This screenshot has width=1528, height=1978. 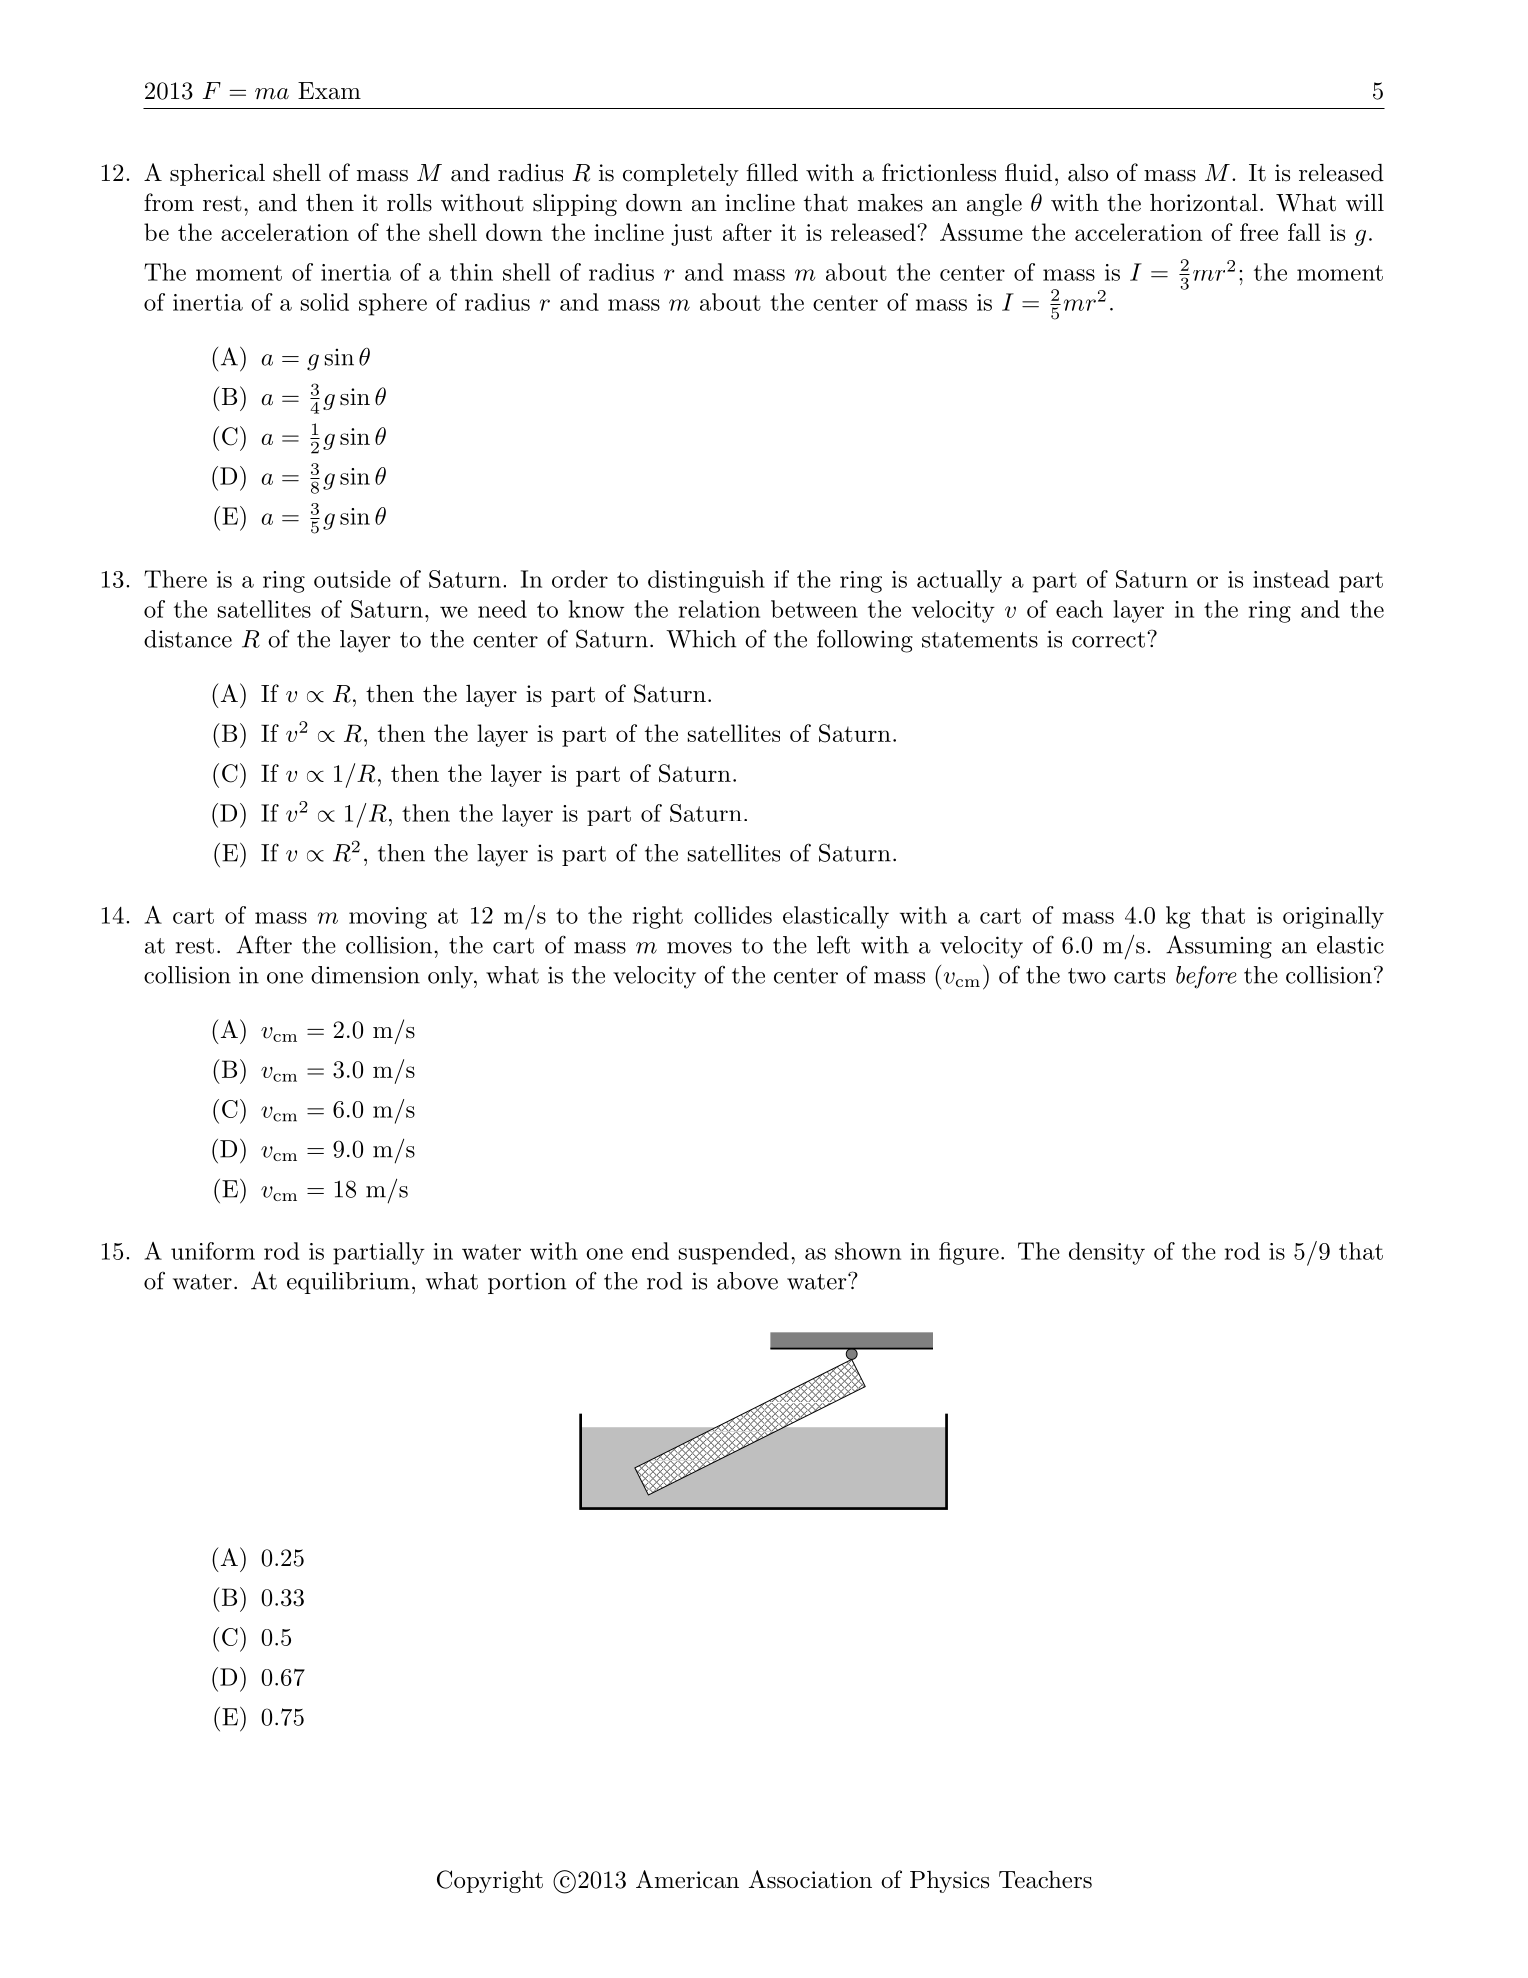 What do you see at coordinates (810, 1879) in the screenshot?
I see `Association` at bounding box center [810, 1879].
